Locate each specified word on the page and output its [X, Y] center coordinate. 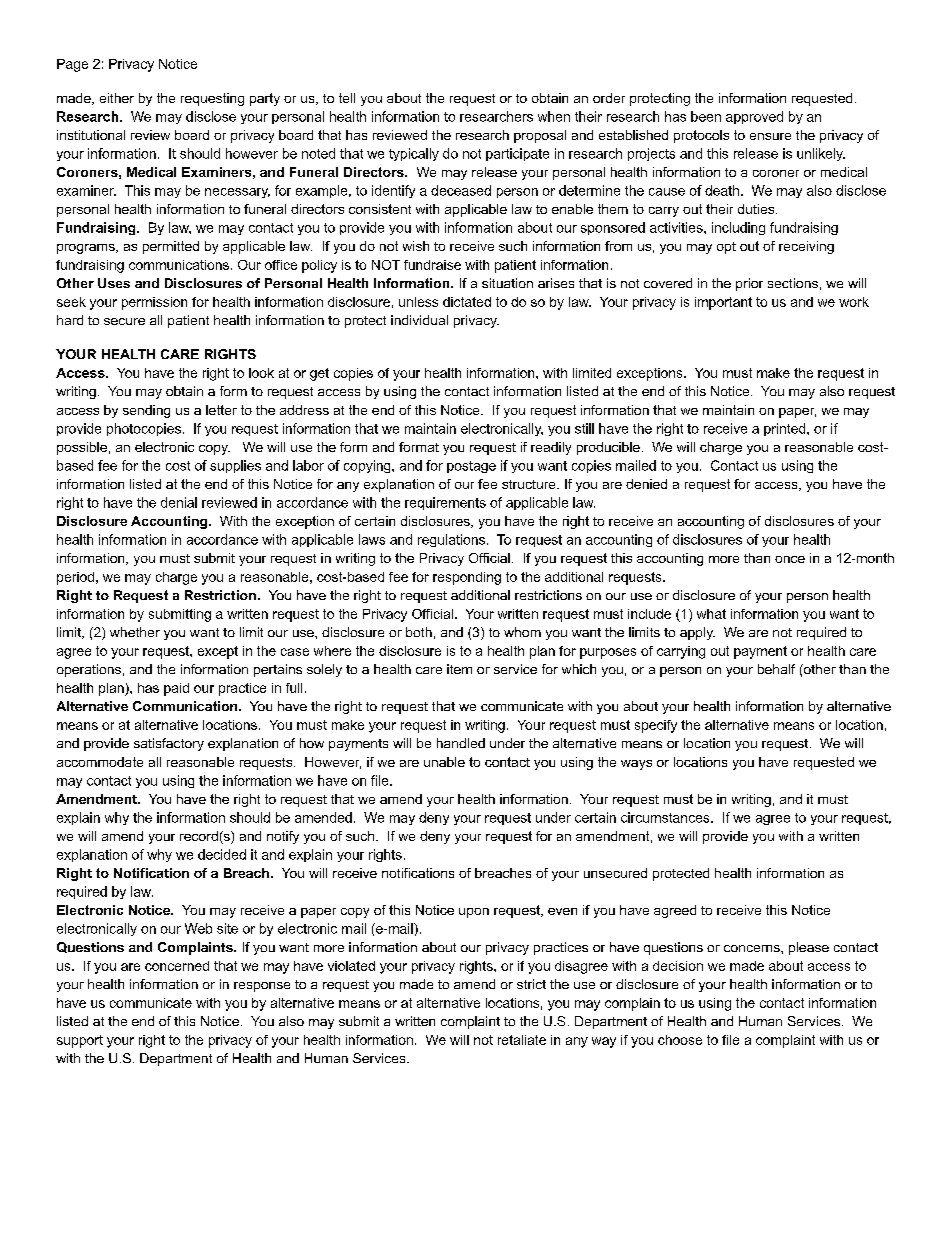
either [117, 98]
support [80, 1041]
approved [754, 117]
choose [680, 1040]
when [554, 116]
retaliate [522, 1040]
